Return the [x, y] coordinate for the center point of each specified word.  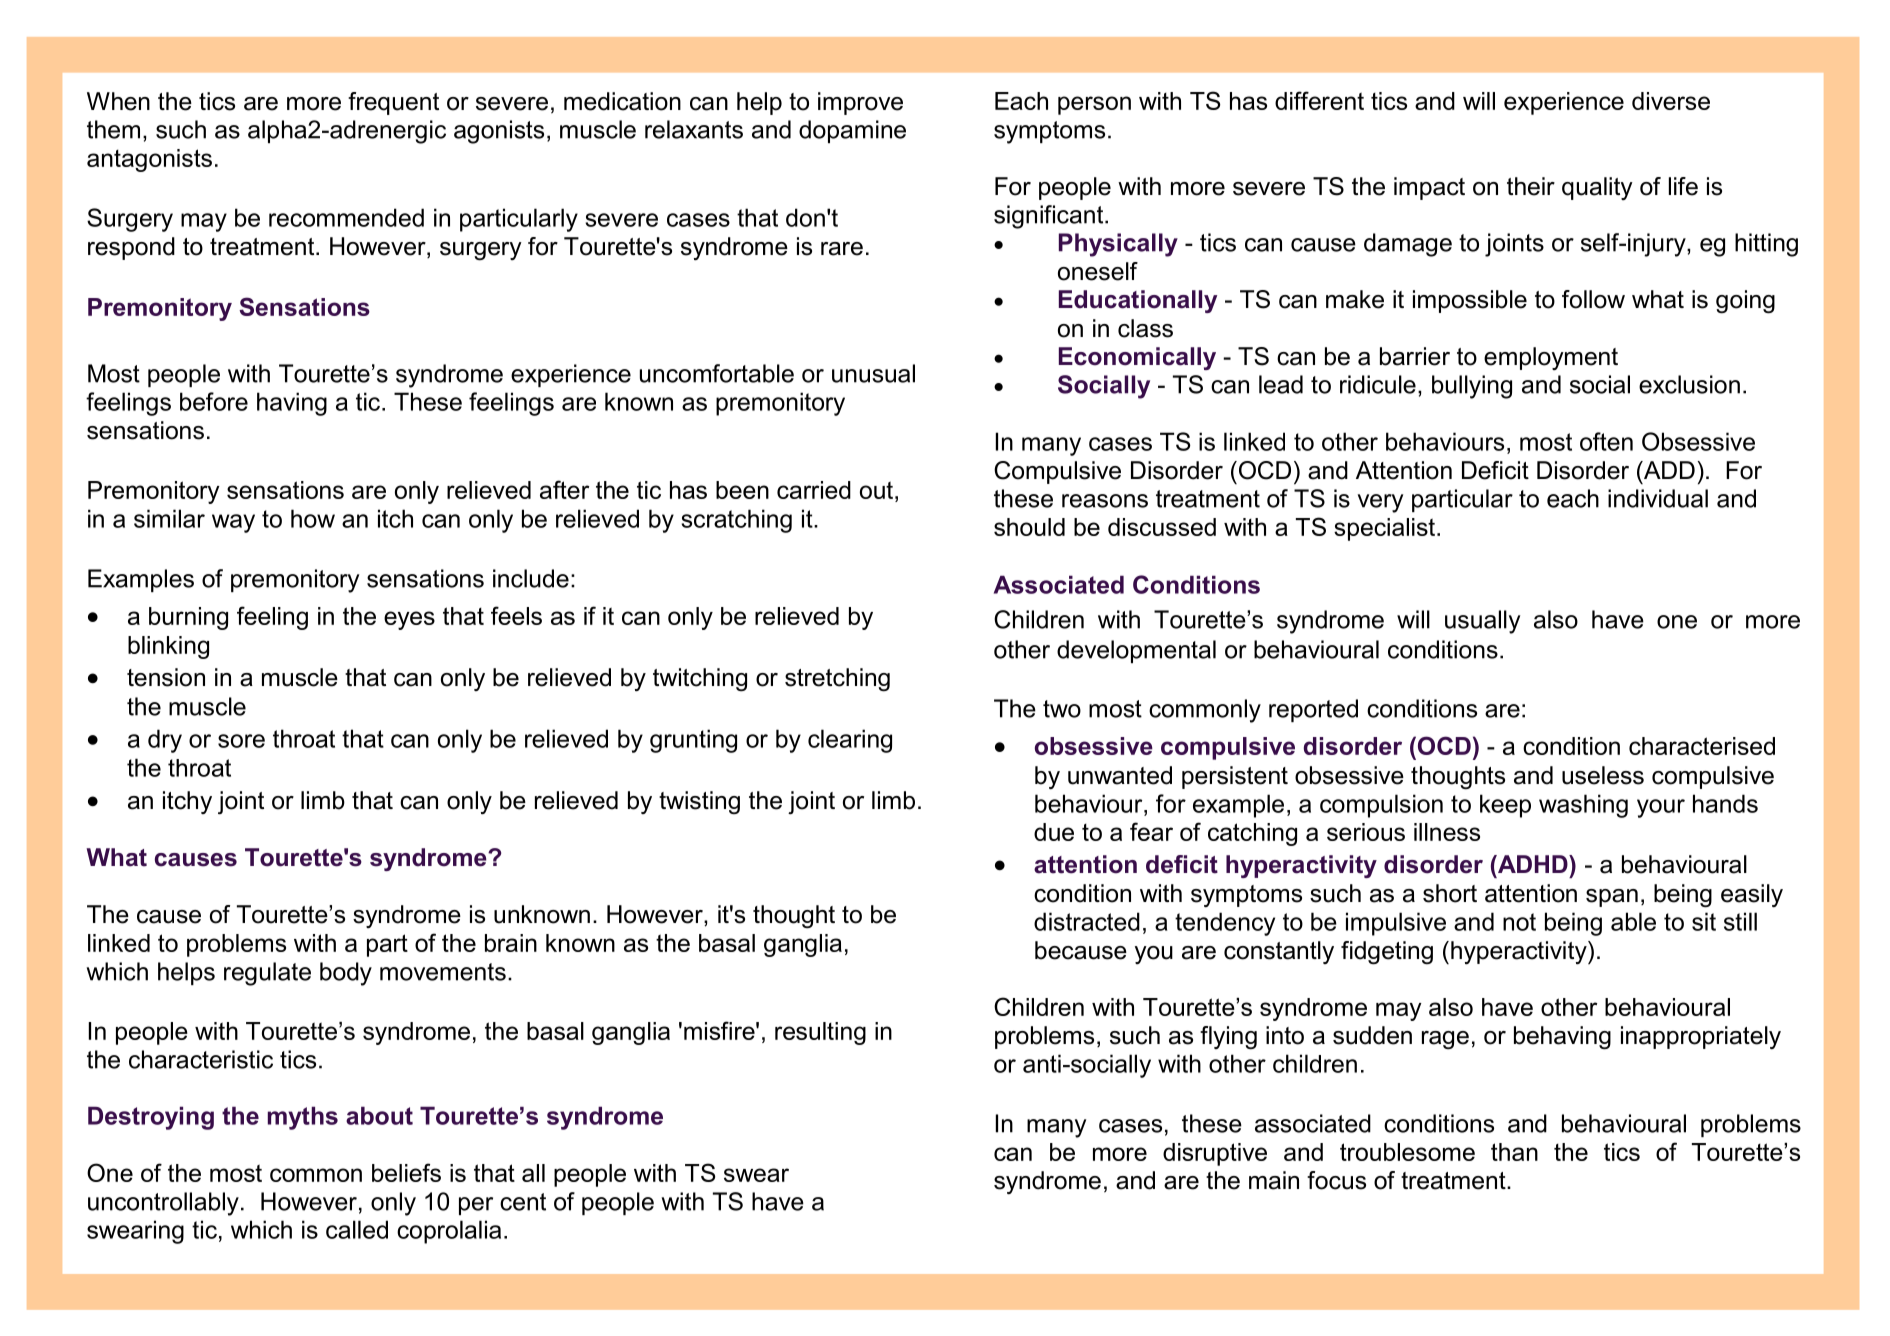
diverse [1671, 101]
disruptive [1215, 1154]
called [357, 1229]
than [1514, 1152]
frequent [393, 103]
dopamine [852, 131]
